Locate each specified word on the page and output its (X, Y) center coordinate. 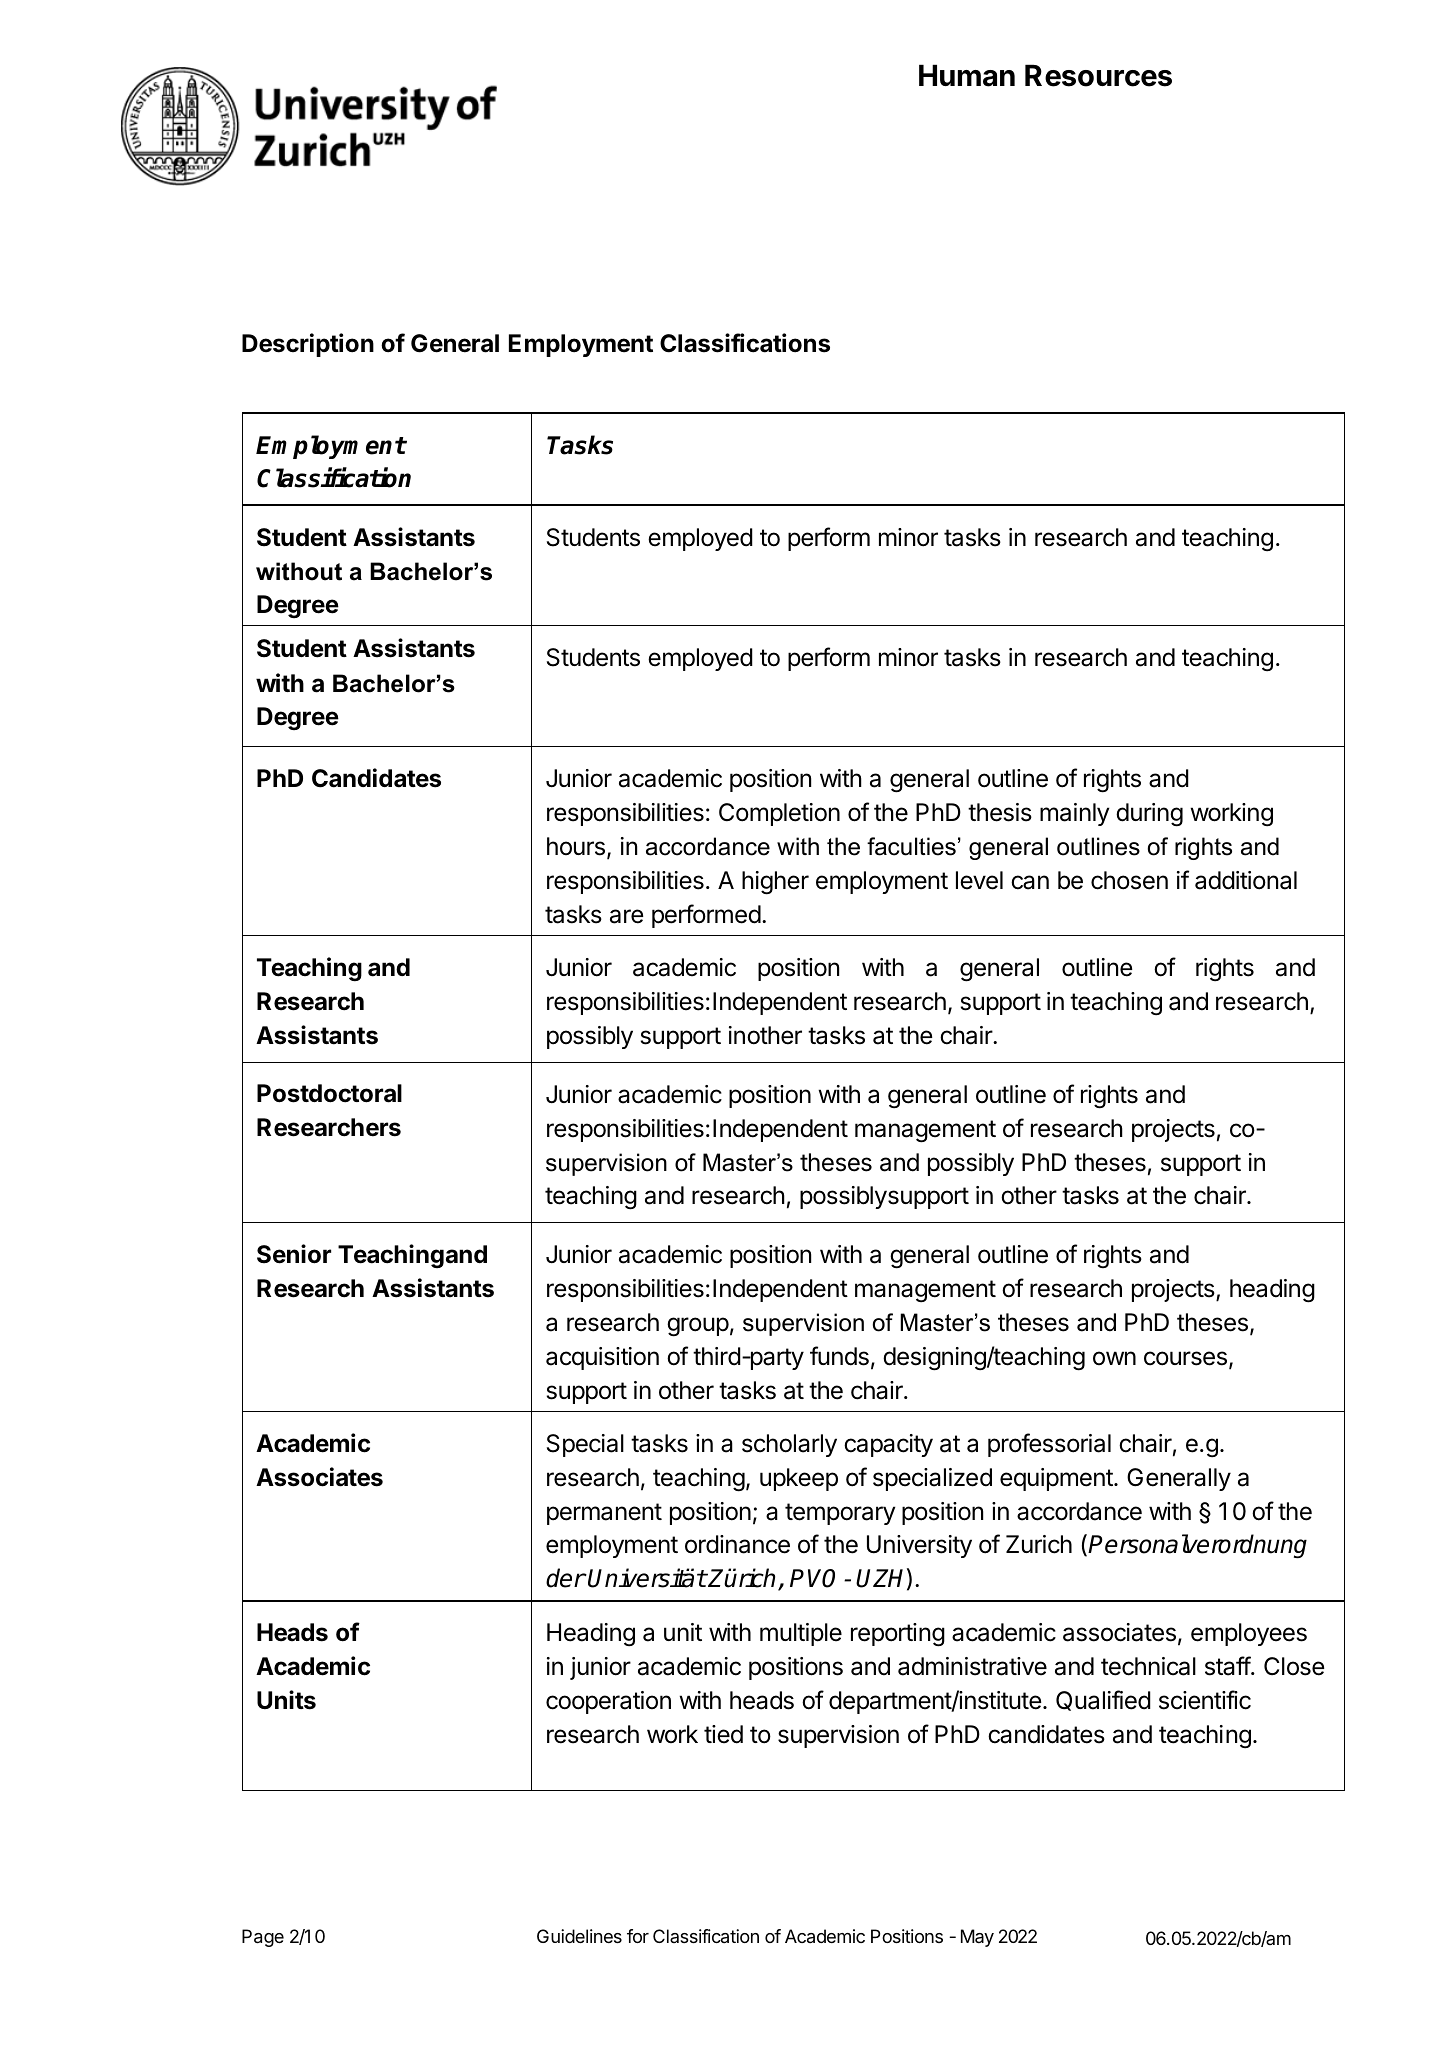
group (698, 1327)
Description (308, 345)
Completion (779, 814)
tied (723, 1734)
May (977, 1938)
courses (1185, 1358)
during (1149, 815)
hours (576, 846)
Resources (1098, 75)
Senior (294, 1254)
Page (263, 1938)
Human (967, 75)
